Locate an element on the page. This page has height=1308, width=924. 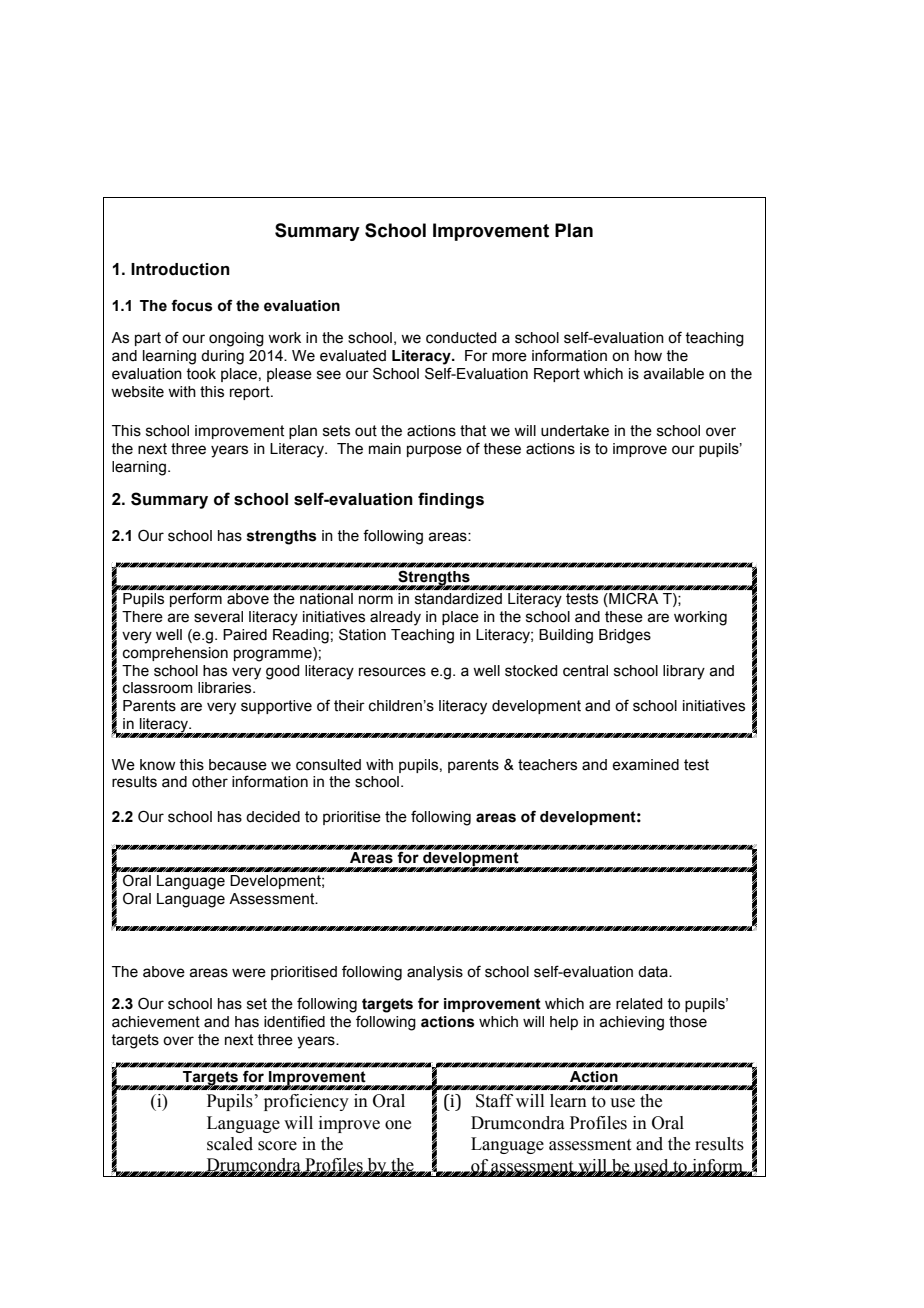
other is located at coordinates (210, 782).
